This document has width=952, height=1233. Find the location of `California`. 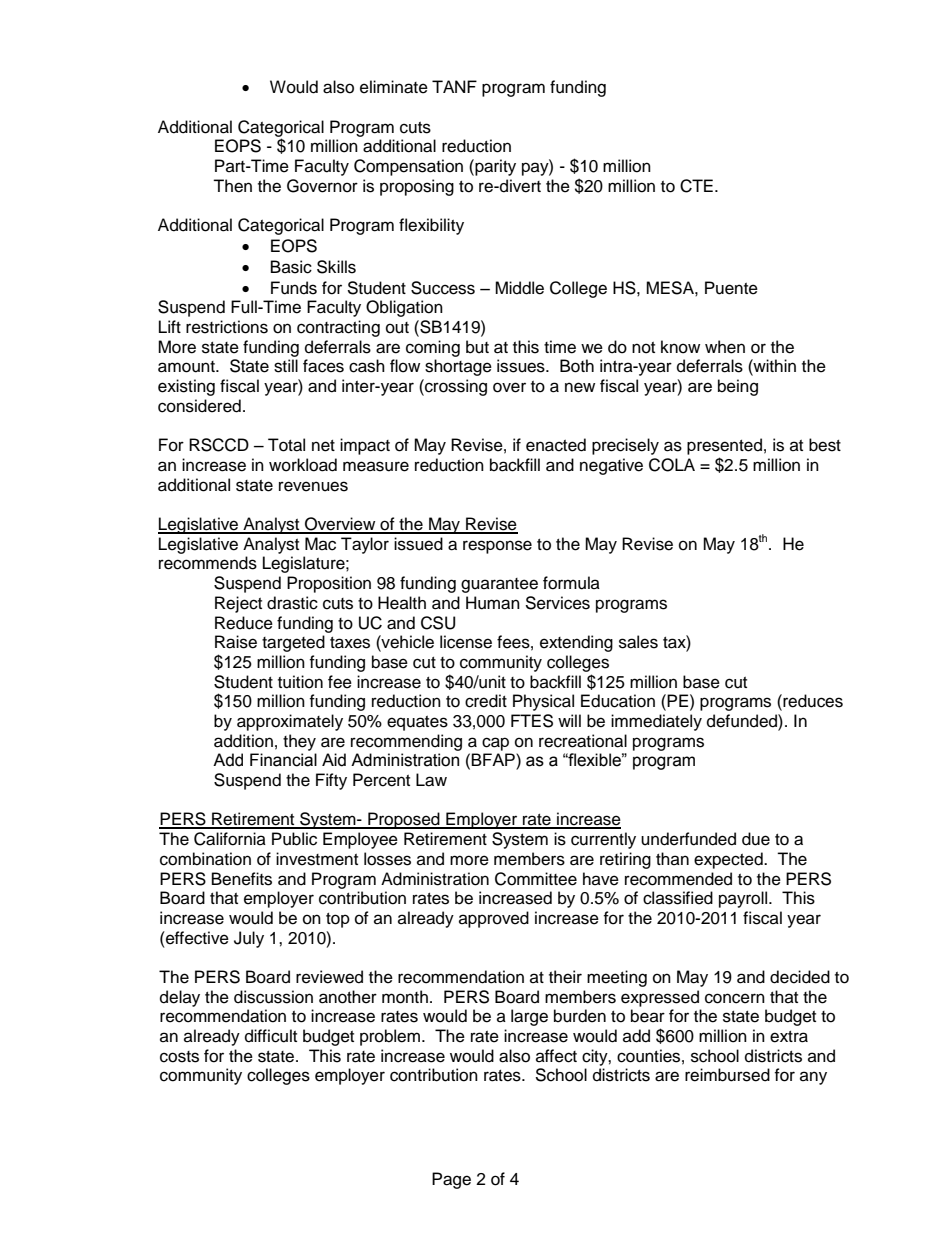

California is located at coordinates (230, 839).
